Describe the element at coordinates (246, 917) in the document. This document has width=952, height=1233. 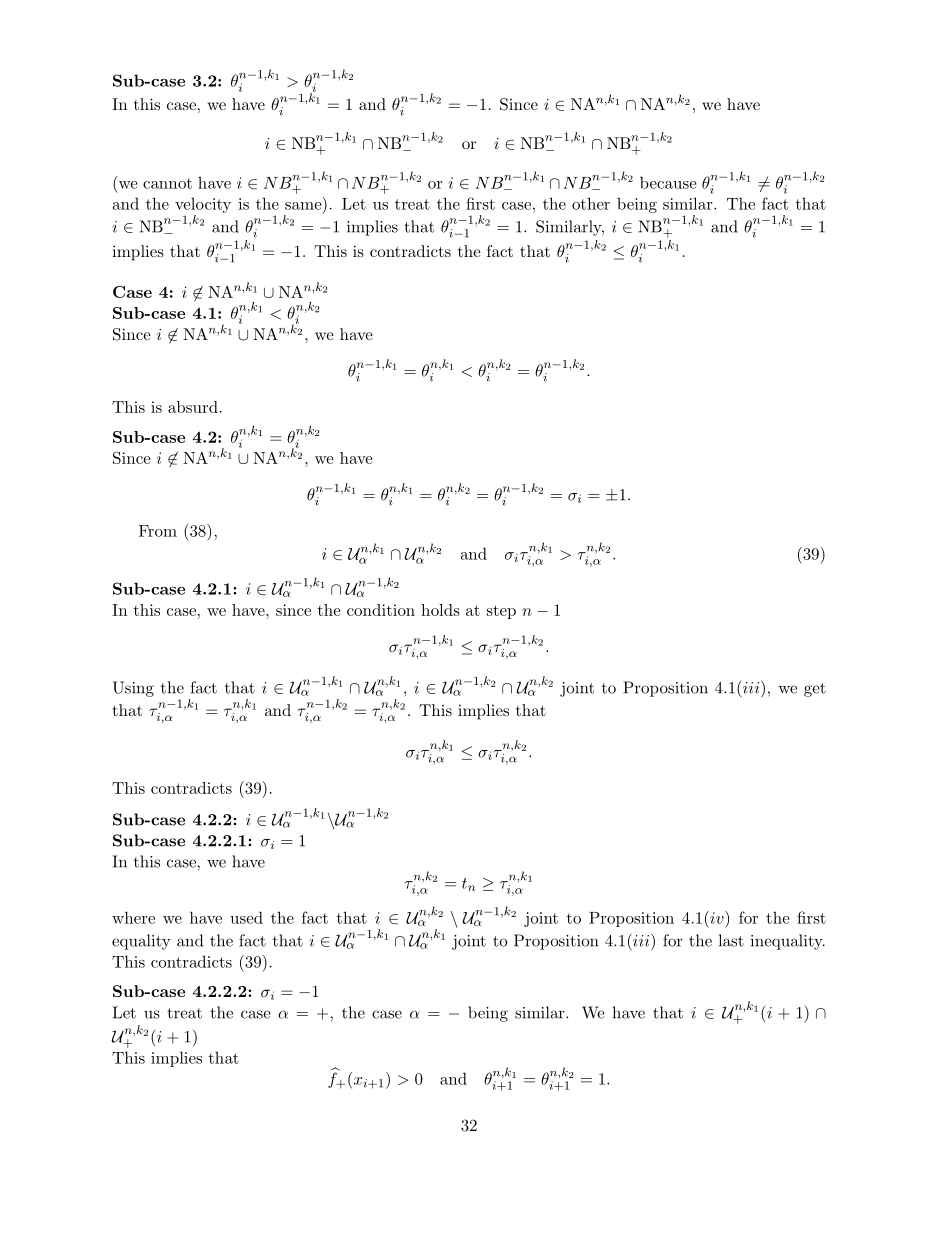
I see `used` at that location.
